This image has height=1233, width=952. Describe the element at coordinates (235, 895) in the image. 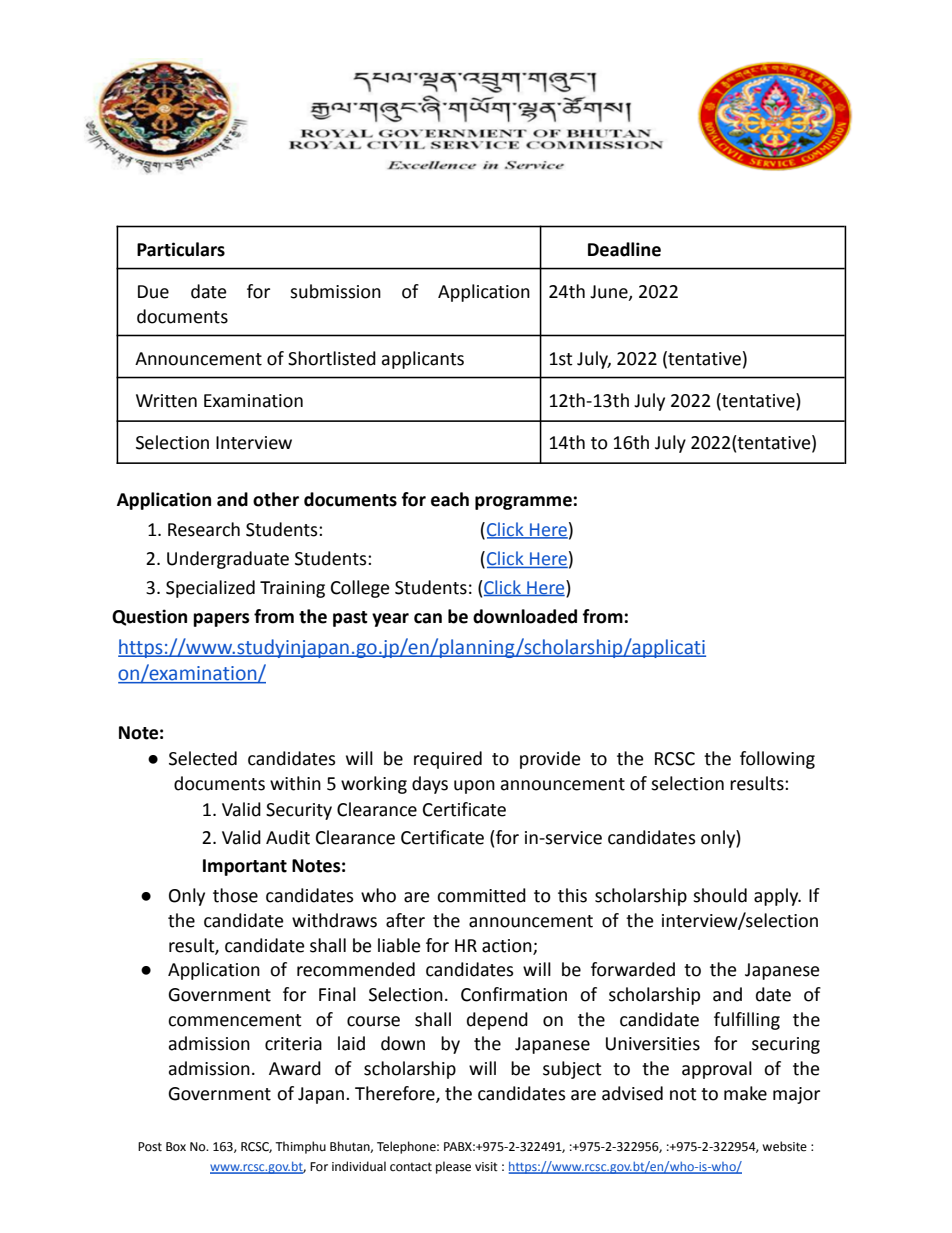

I see `those` at that location.
